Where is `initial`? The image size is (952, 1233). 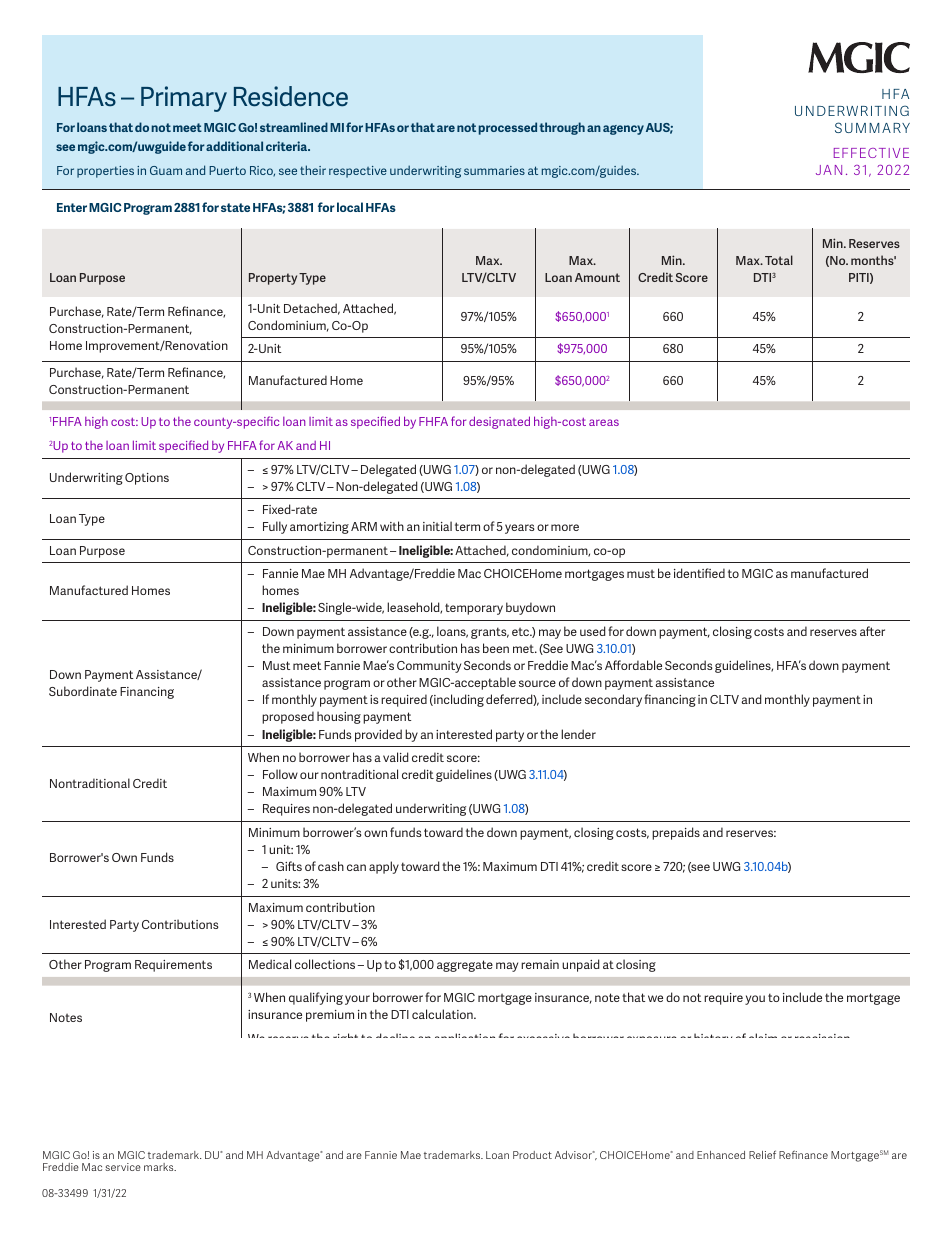
initial is located at coordinates (437, 526).
